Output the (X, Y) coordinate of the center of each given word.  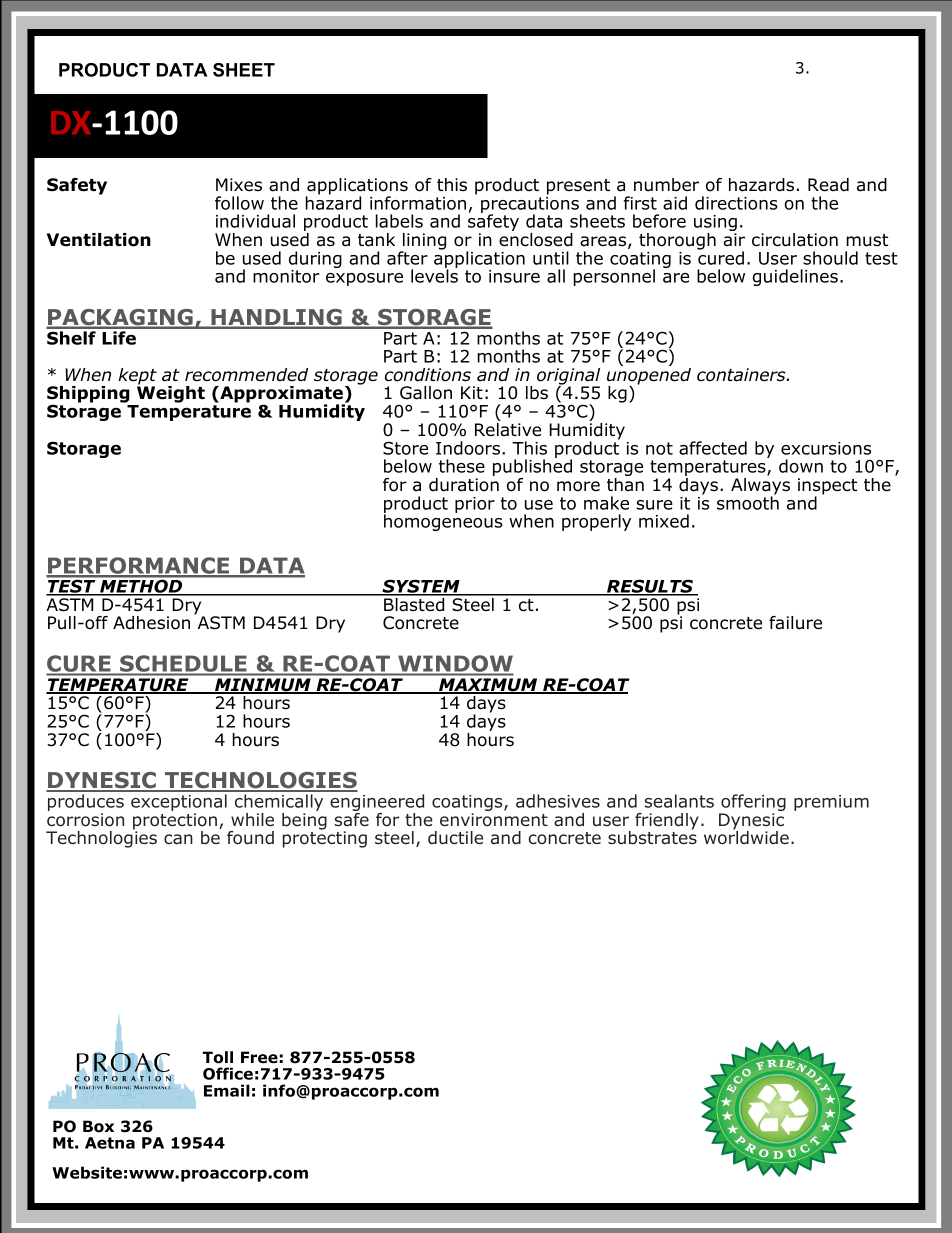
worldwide (746, 837)
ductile (455, 838)
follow (239, 203)
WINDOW (455, 665)
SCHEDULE (183, 665)
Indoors (469, 448)
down (801, 466)
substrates (652, 837)
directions (736, 203)
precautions (531, 205)
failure (795, 623)
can (178, 839)
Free (259, 1057)
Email (227, 1090)
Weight (170, 395)
